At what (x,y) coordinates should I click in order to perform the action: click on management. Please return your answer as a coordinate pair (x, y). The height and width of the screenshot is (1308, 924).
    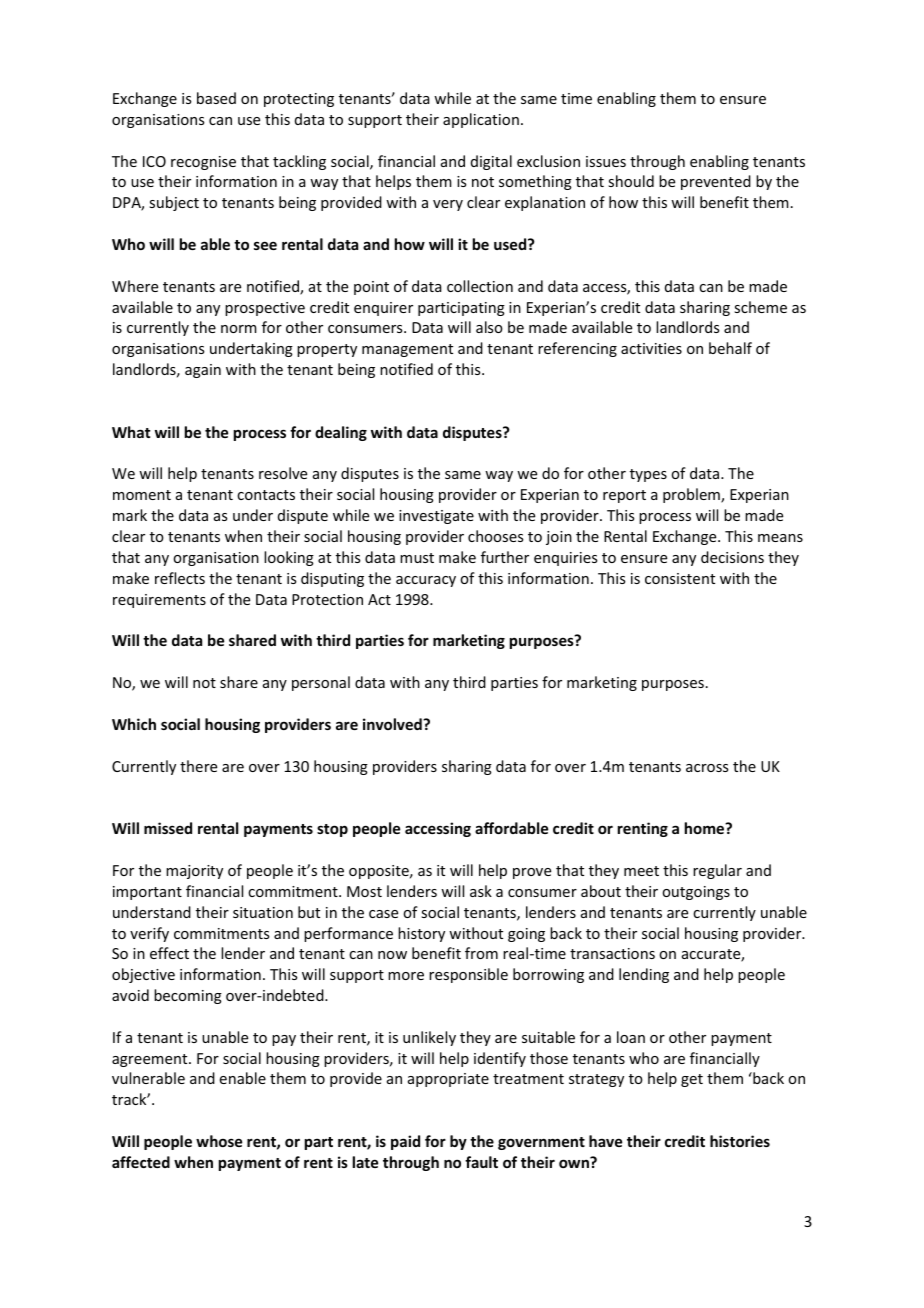
    Looking at the image, I should click on (407, 350).
